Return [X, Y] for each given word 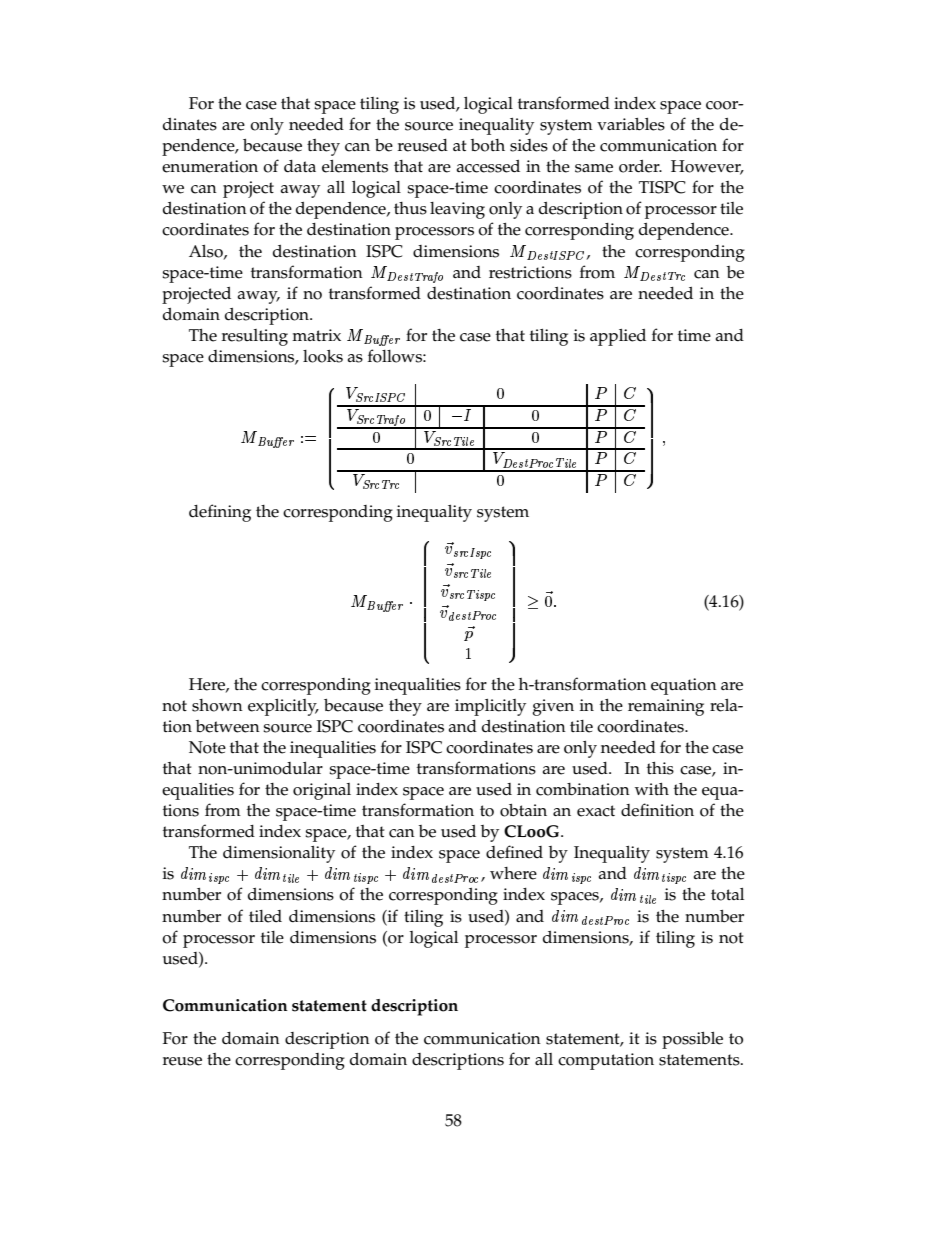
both [488, 145]
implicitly [490, 707]
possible [692, 1040]
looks [323, 356]
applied [618, 337]
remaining [666, 707]
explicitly [283, 707]
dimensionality [279, 854]
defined [514, 852]
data [300, 166]
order [640, 166]
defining [220, 513]
